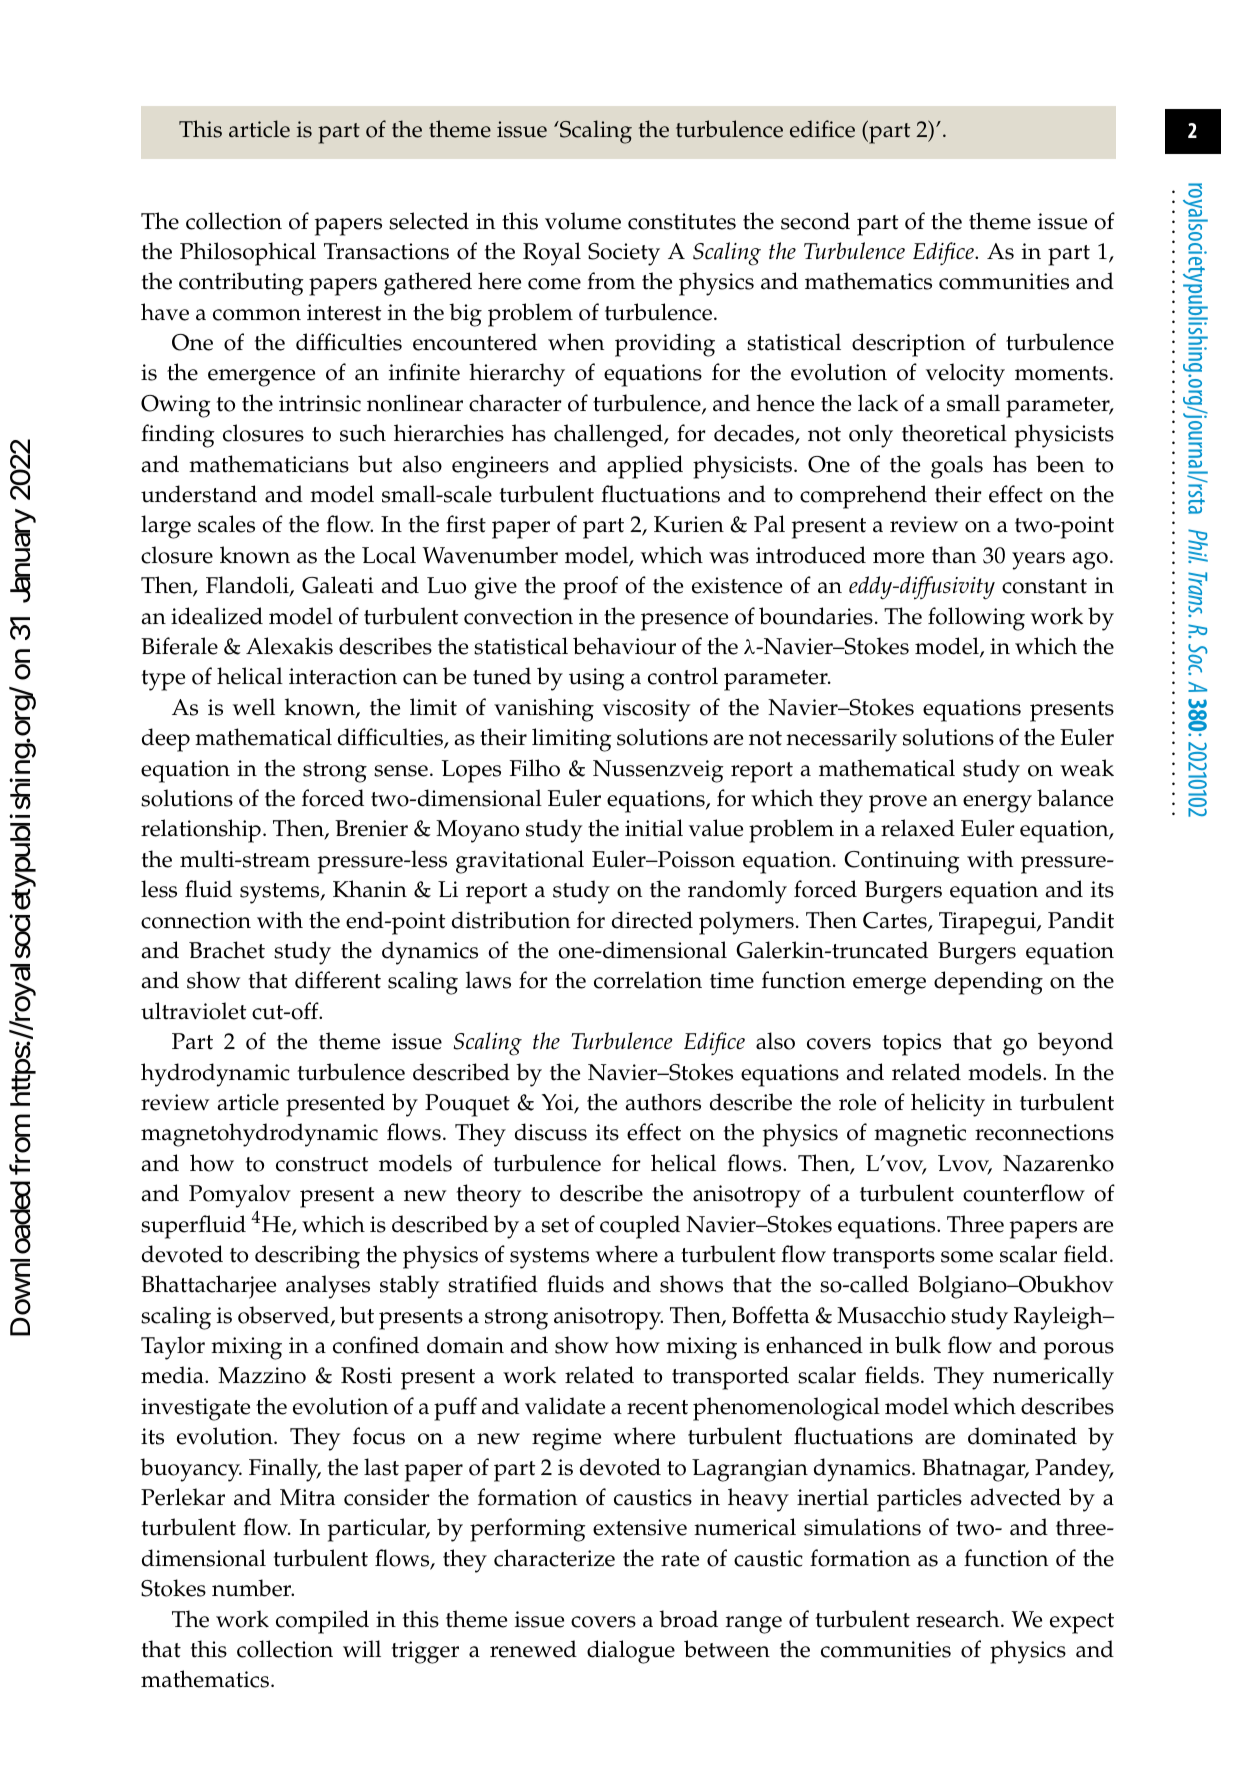 This page has width=1254, height=1780. I want to click on magnetic, so click(920, 1135).
